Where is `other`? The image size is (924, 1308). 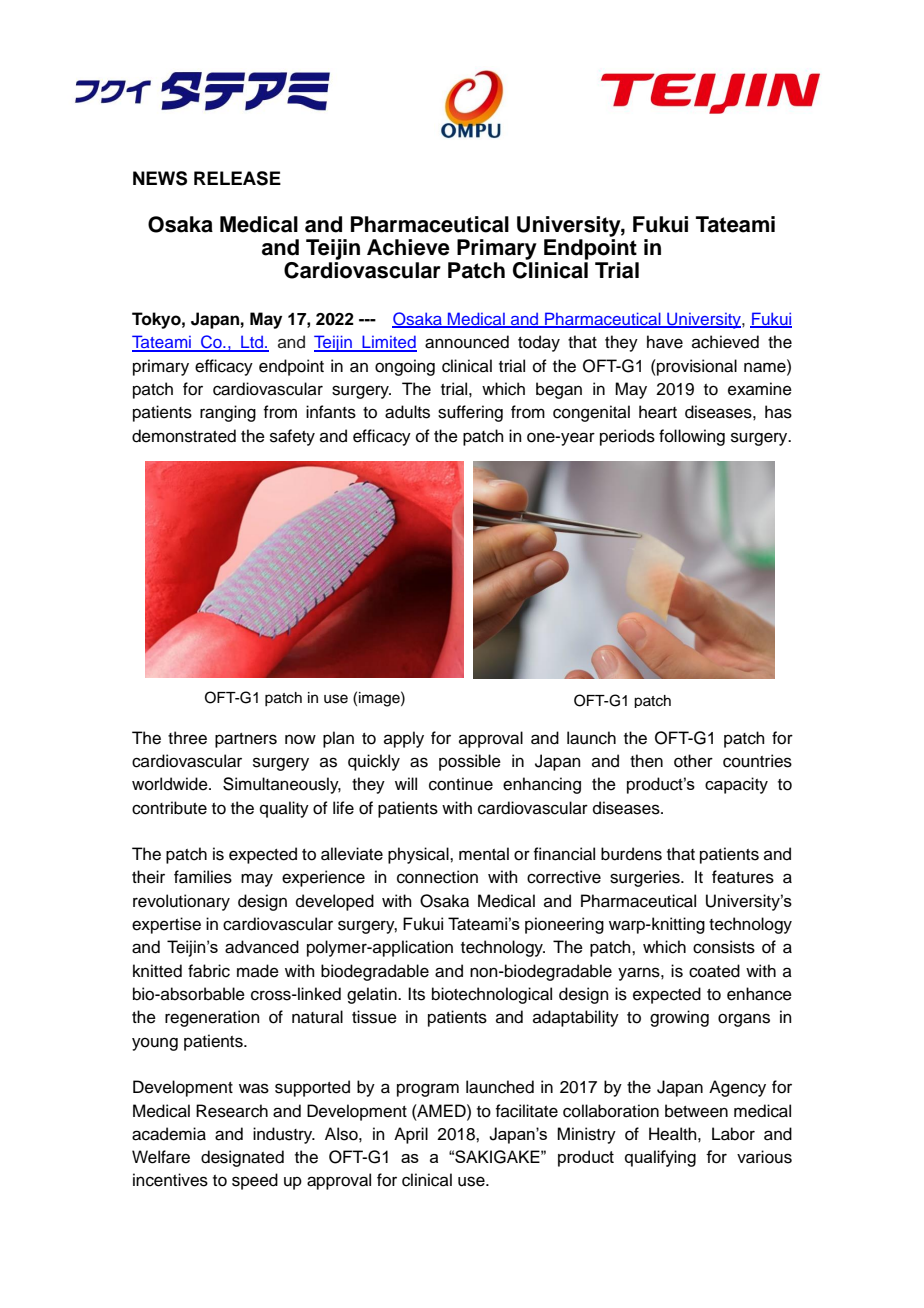 other is located at coordinates (693, 761).
